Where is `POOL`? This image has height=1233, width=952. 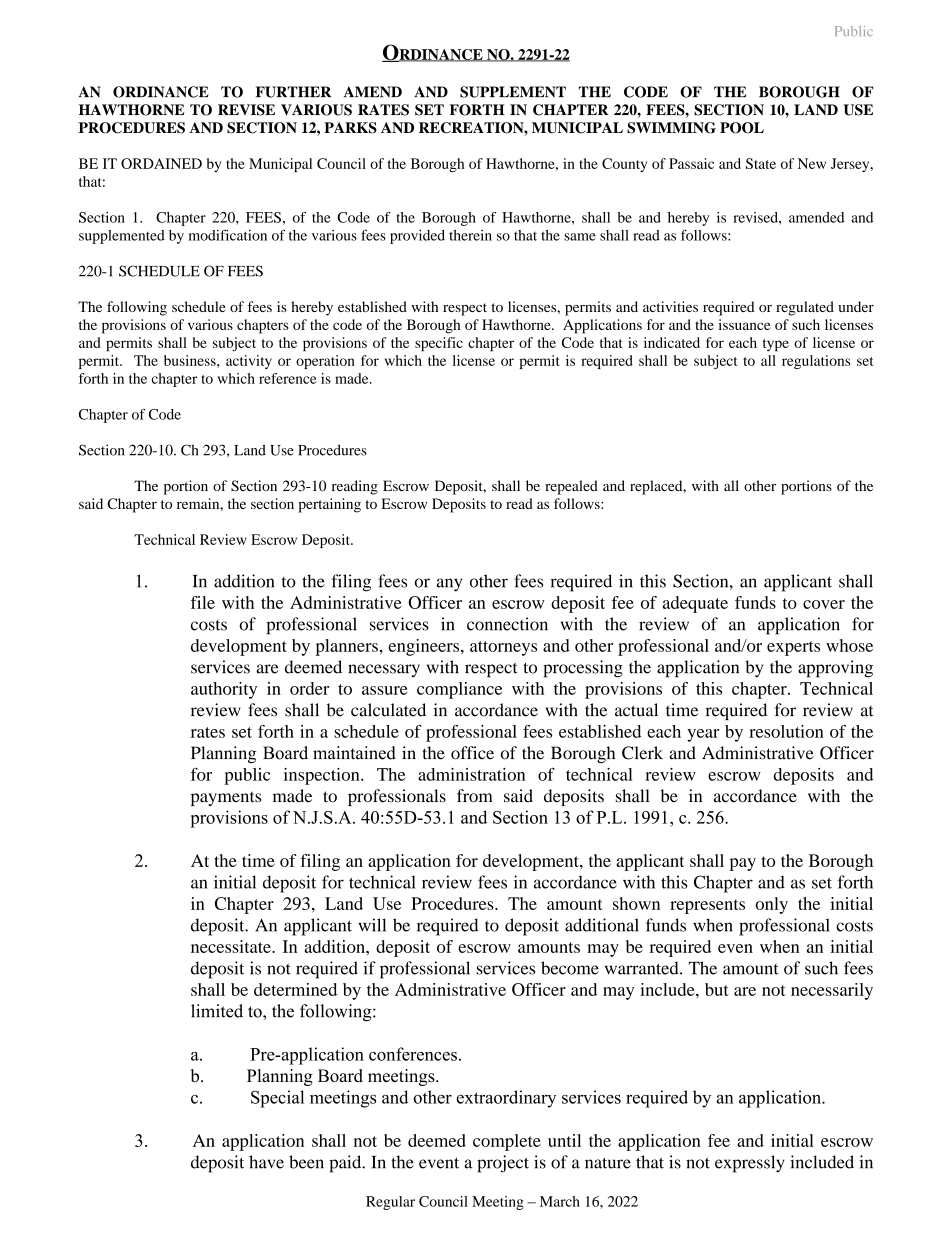 POOL is located at coordinates (742, 128).
